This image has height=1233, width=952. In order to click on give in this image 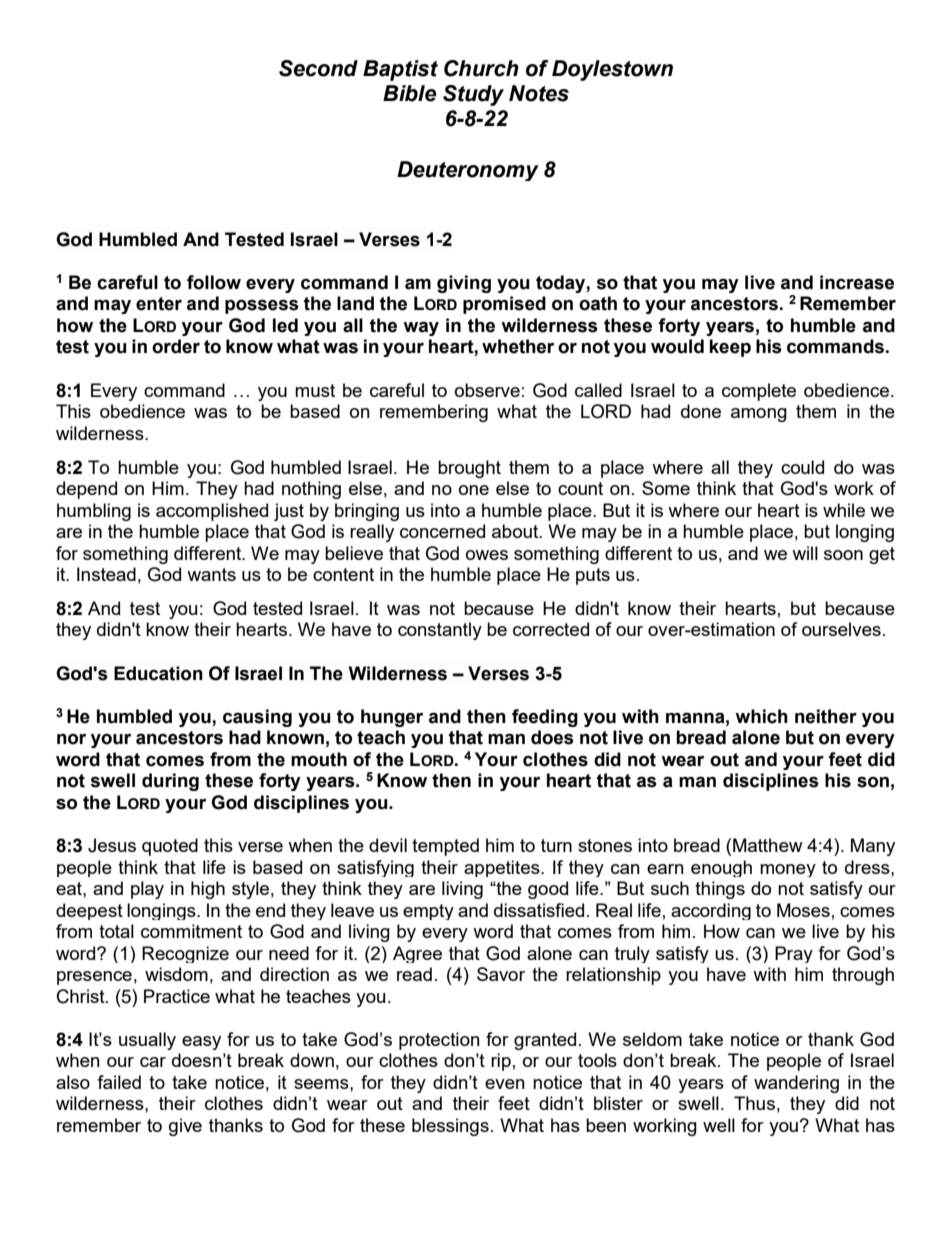, I will do `click(185, 1127)`.
